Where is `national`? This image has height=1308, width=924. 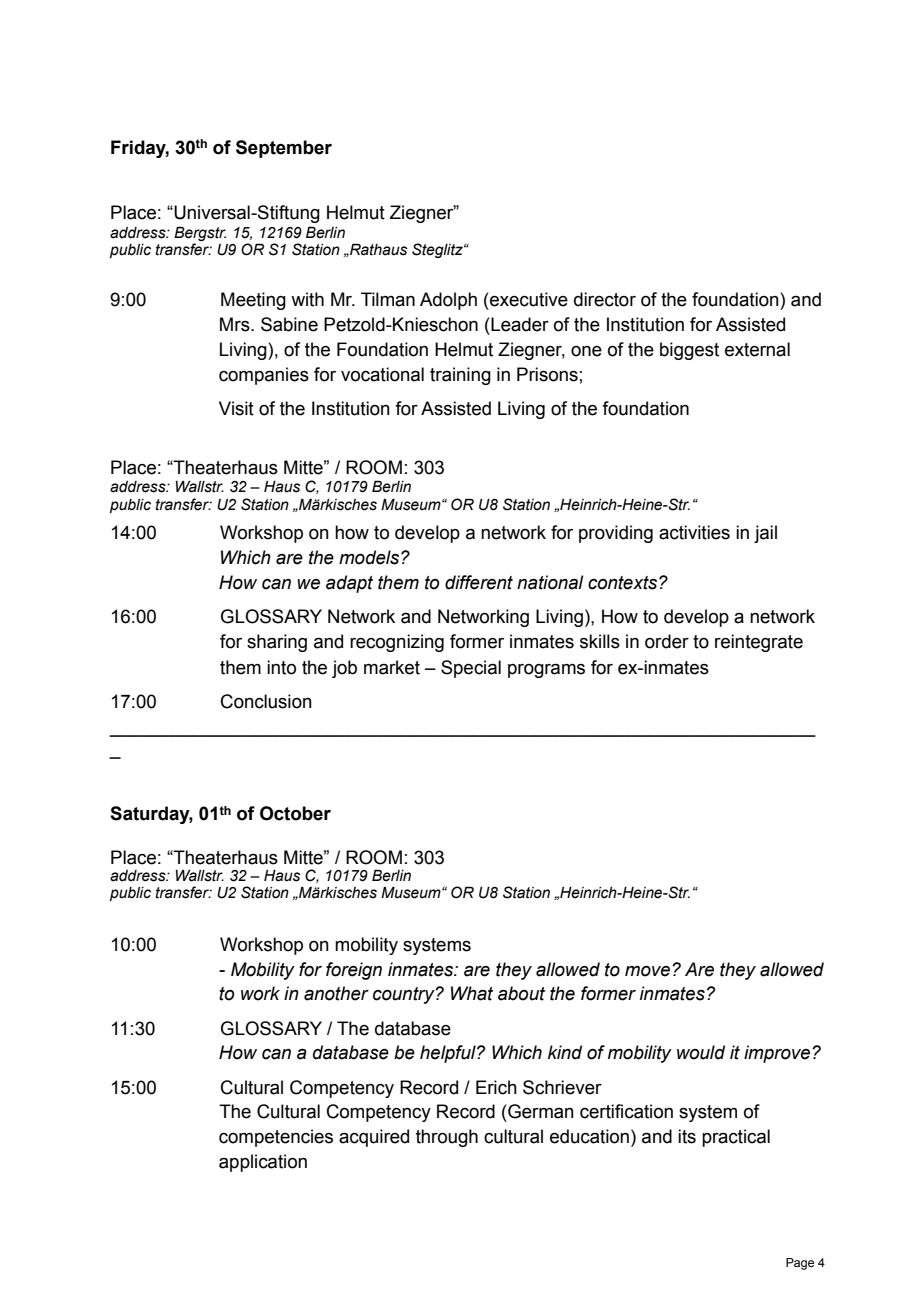 national is located at coordinates (550, 582).
